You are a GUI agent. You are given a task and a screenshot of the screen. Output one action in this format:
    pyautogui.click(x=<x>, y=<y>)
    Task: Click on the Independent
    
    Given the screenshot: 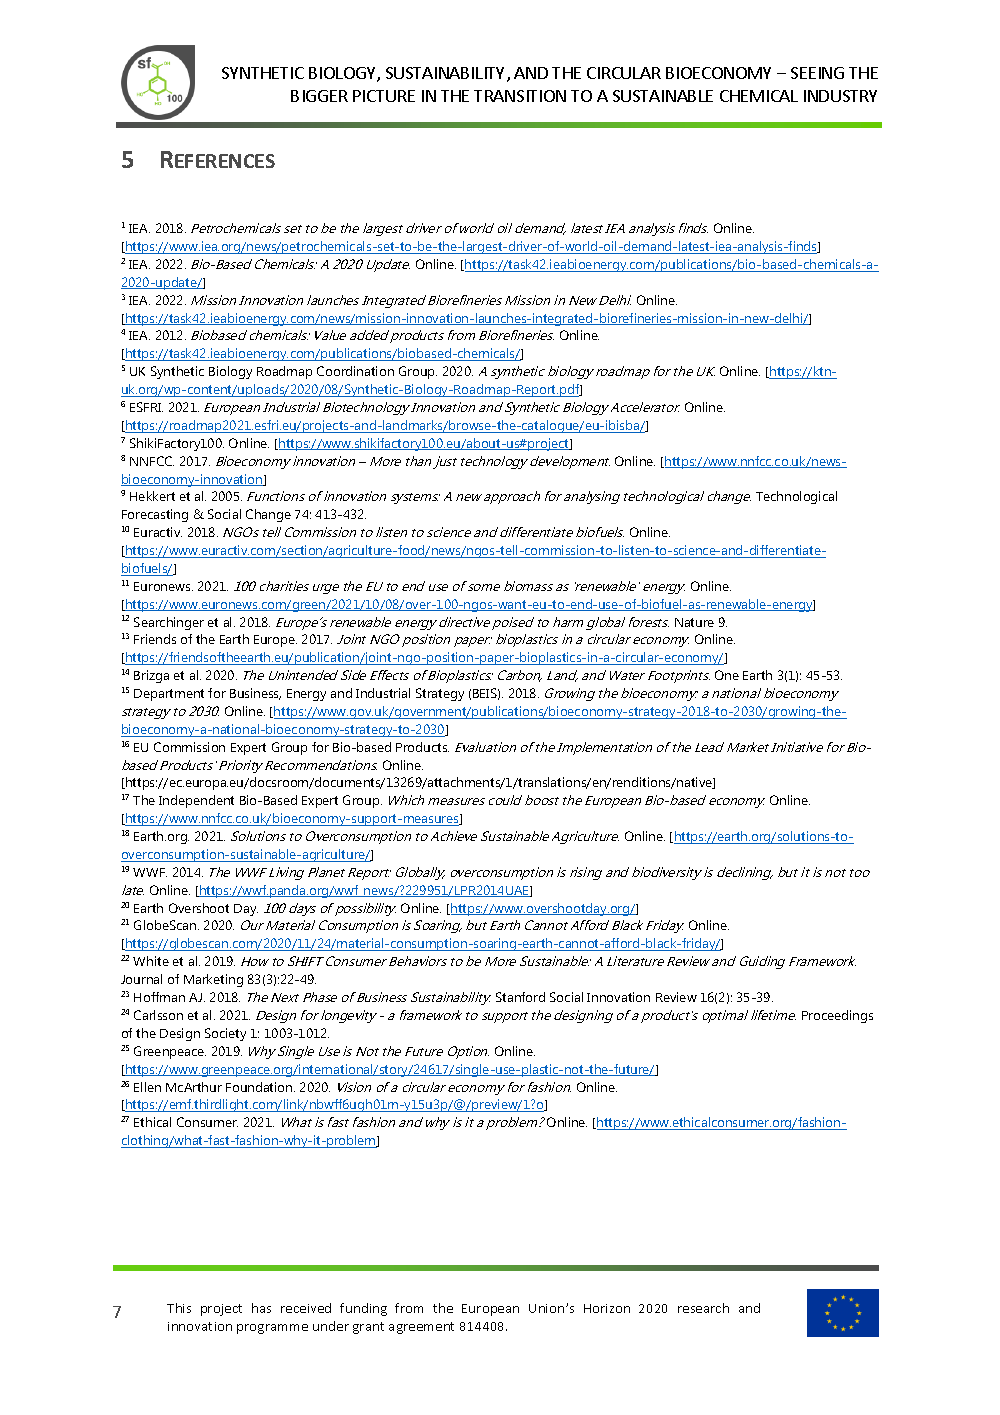 What is the action you would take?
    pyautogui.click(x=196, y=801)
